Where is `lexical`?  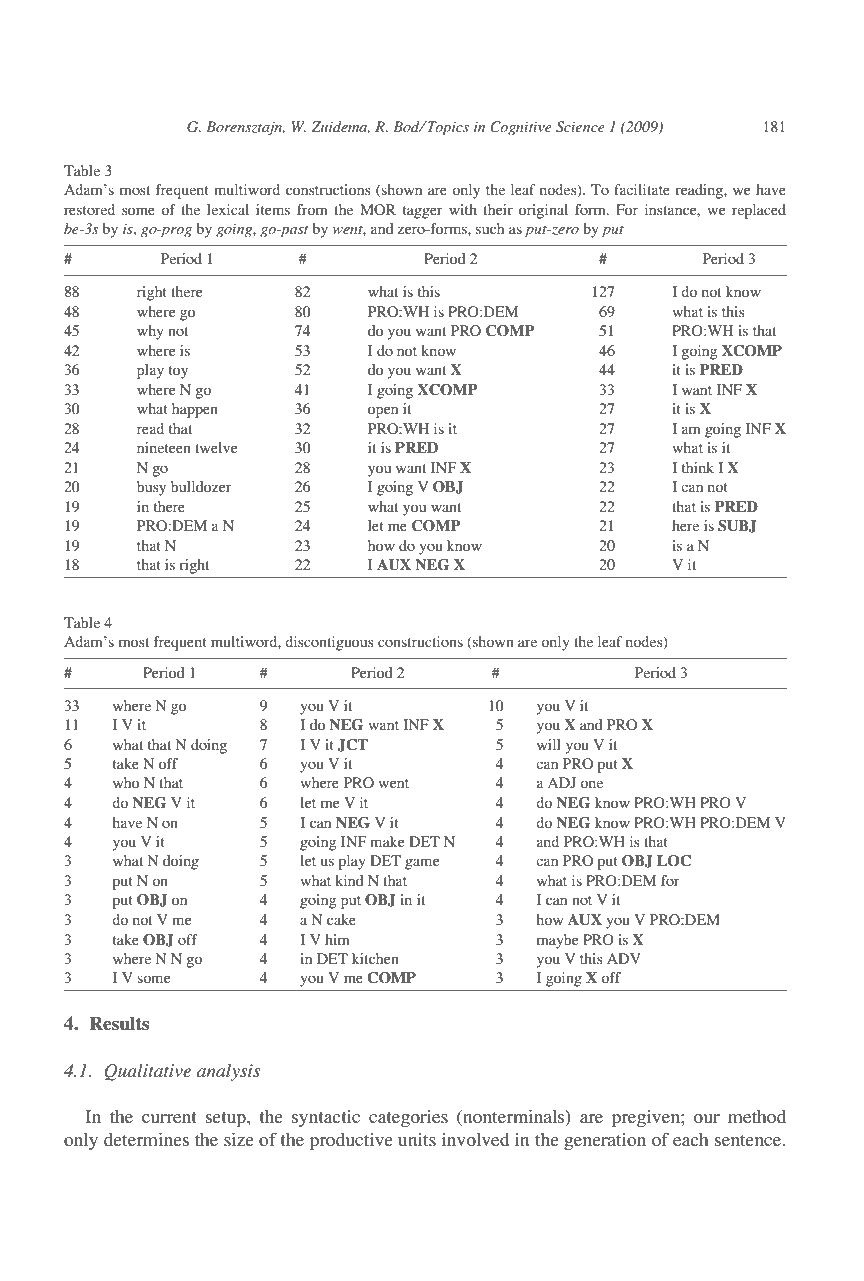
lexical is located at coordinates (228, 209).
